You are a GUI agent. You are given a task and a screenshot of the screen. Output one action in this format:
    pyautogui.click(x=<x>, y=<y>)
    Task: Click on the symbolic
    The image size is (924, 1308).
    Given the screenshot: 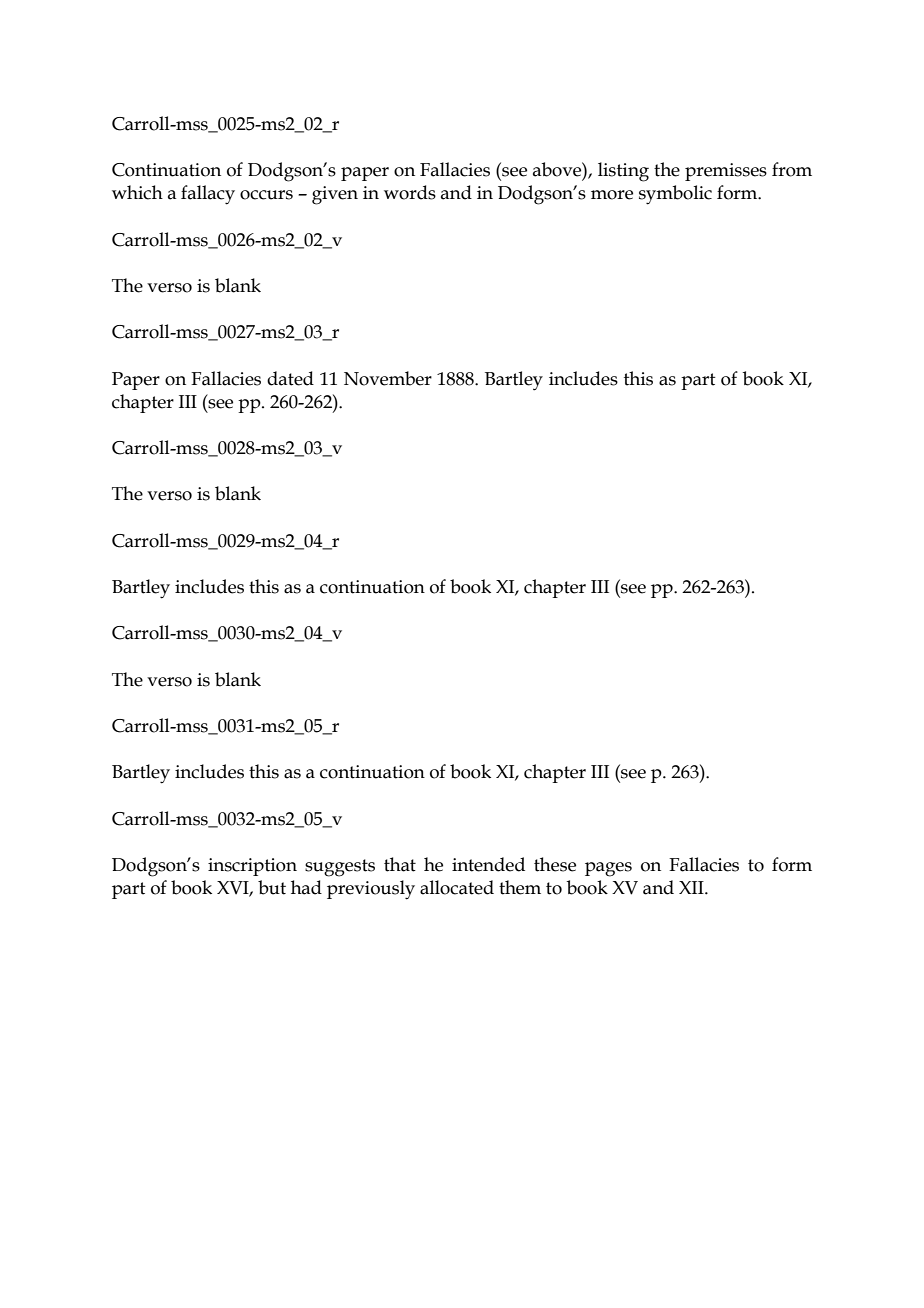 What is the action you would take?
    pyautogui.click(x=675, y=195)
